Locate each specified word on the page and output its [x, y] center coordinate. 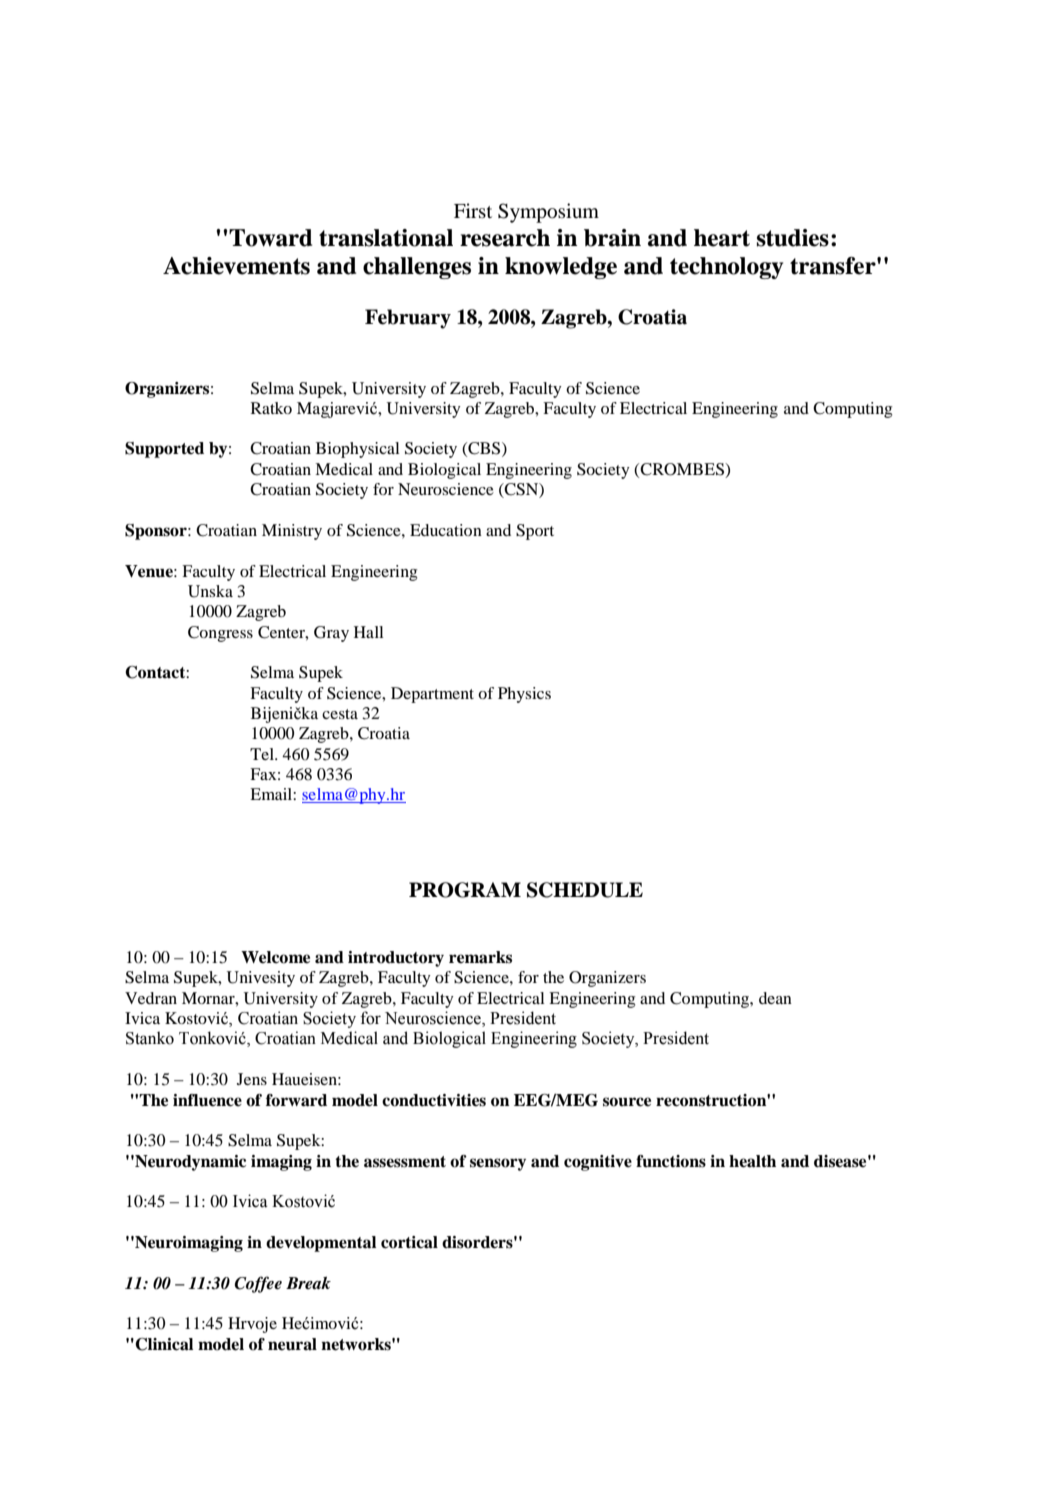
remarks [480, 957]
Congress [220, 634]
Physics [524, 695]
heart [722, 238]
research [505, 238]
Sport [535, 532]
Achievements [236, 266]
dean [775, 998]
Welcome [275, 957]
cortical [409, 1242]
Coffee [258, 1284]
